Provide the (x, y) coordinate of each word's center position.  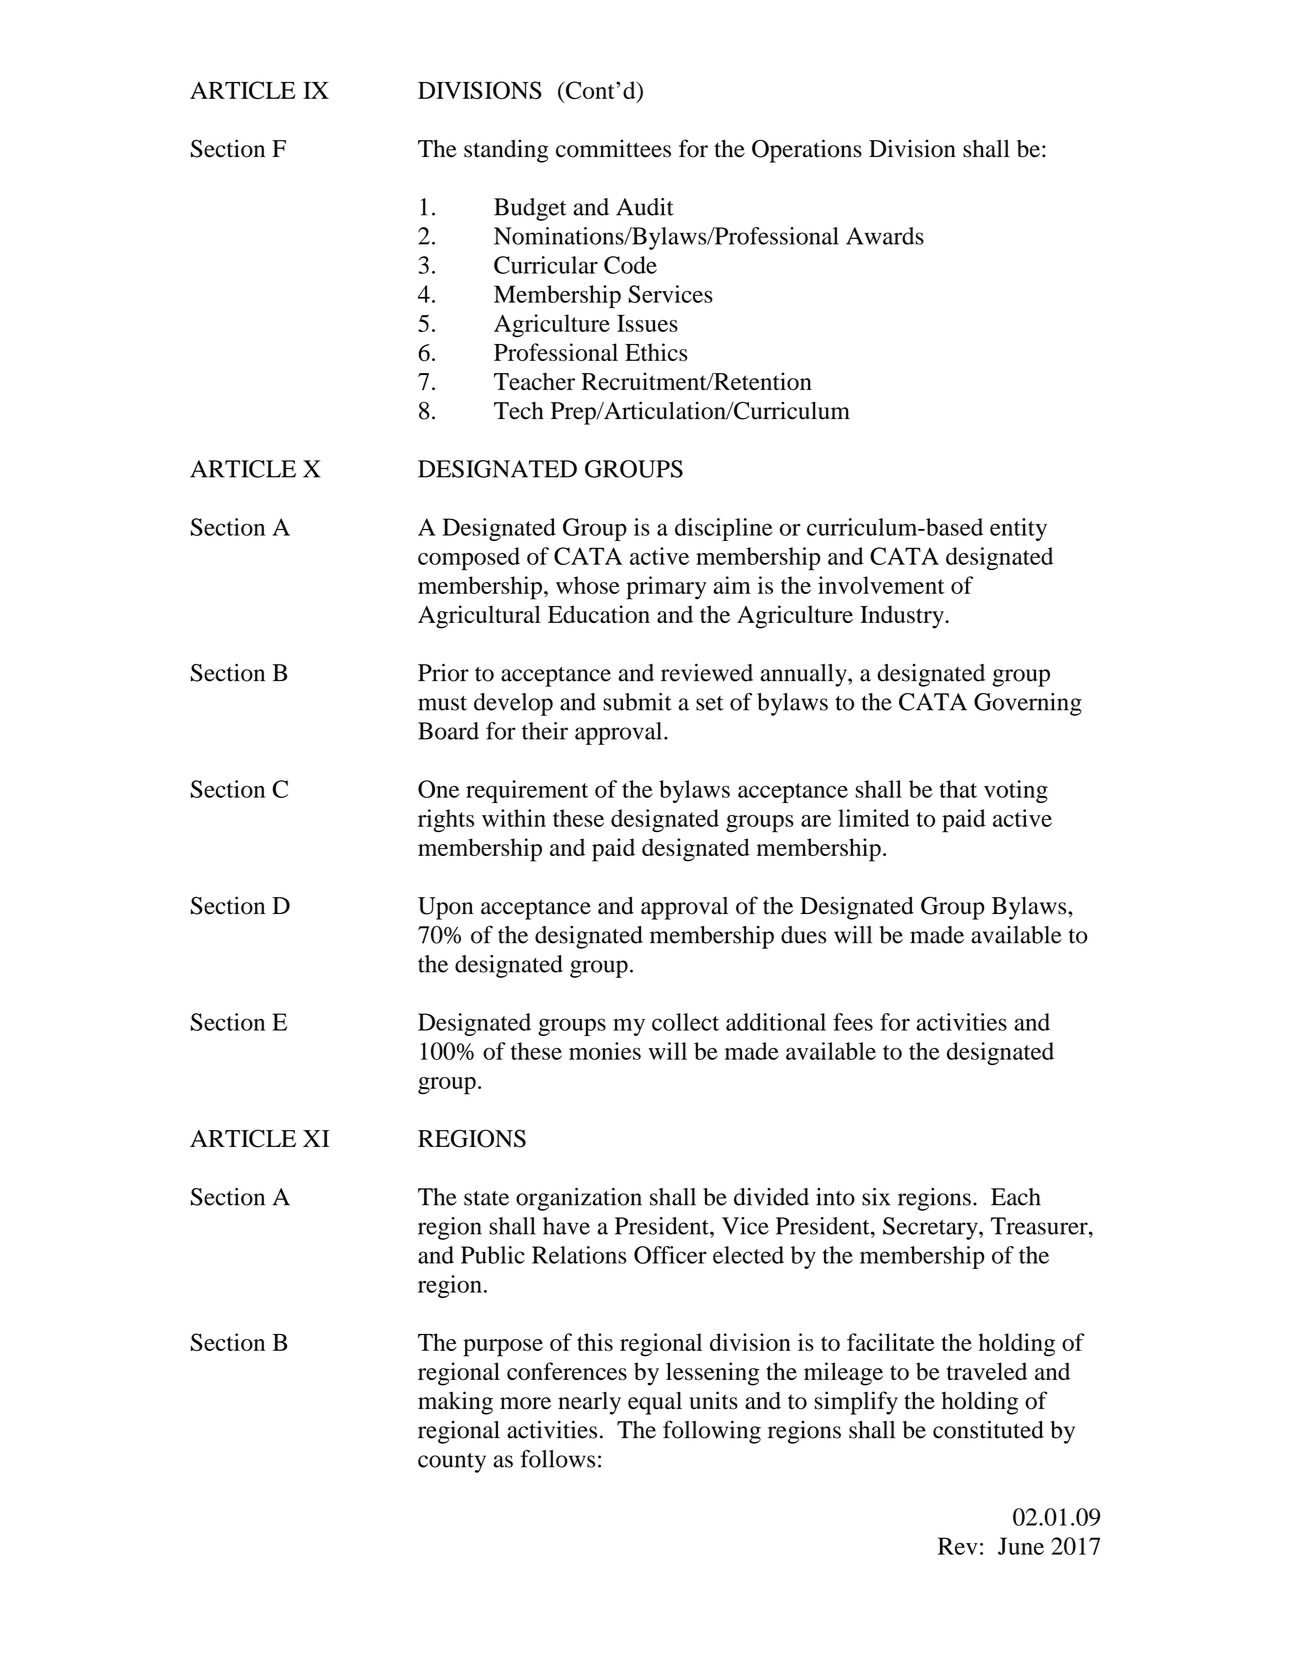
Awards (885, 236)
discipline (724, 529)
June (1021, 1546)
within (514, 818)
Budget (530, 209)
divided (771, 1197)
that (958, 789)
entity (1018, 529)
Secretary (931, 1228)
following (712, 1432)
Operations (807, 151)
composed (469, 559)
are (816, 821)
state (486, 1198)
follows (557, 1459)
